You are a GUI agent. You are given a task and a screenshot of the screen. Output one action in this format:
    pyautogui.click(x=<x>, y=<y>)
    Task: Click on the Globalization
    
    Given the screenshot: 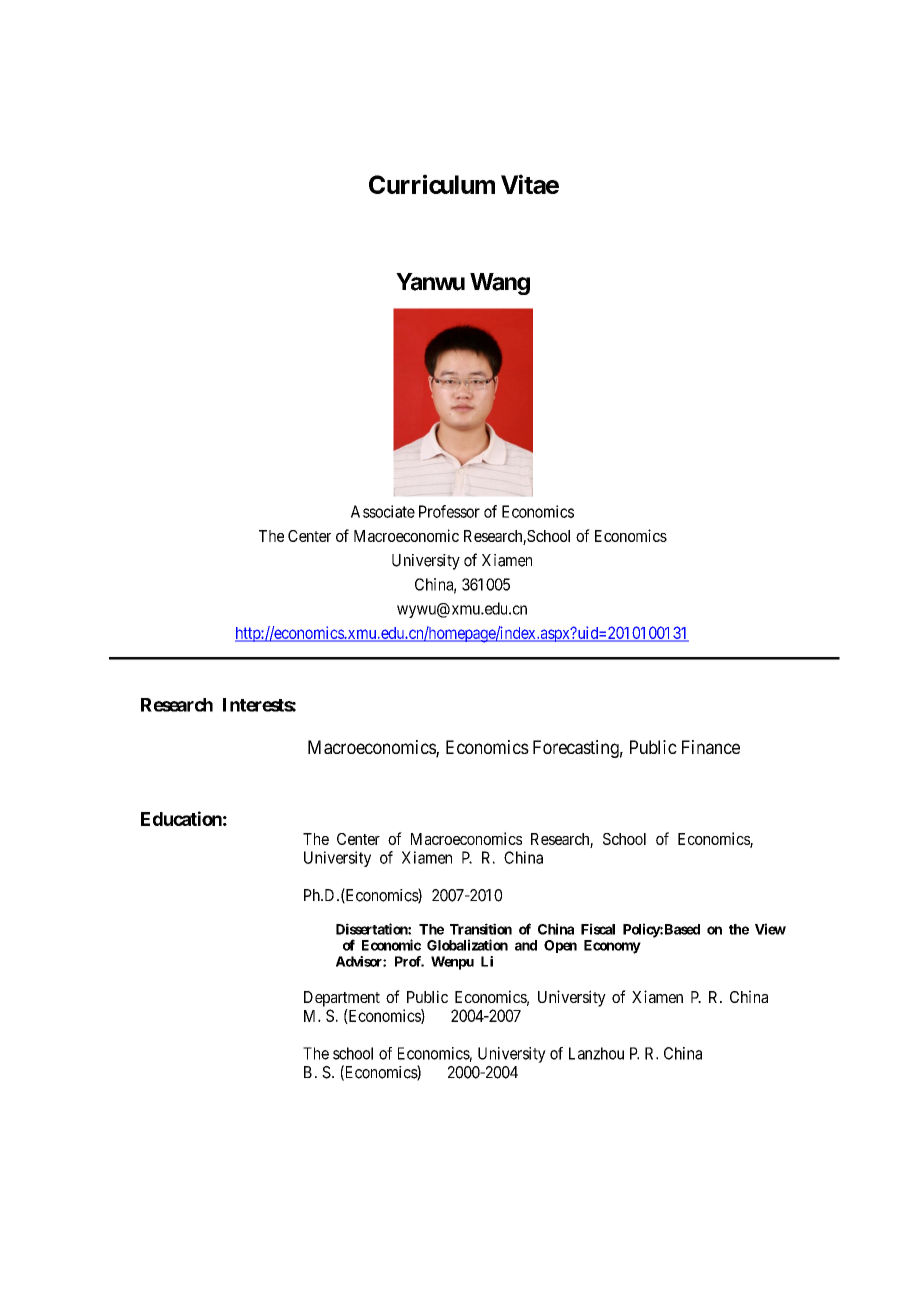 What is the action you would take?
    pyautogui.click(x=467, y=945)
